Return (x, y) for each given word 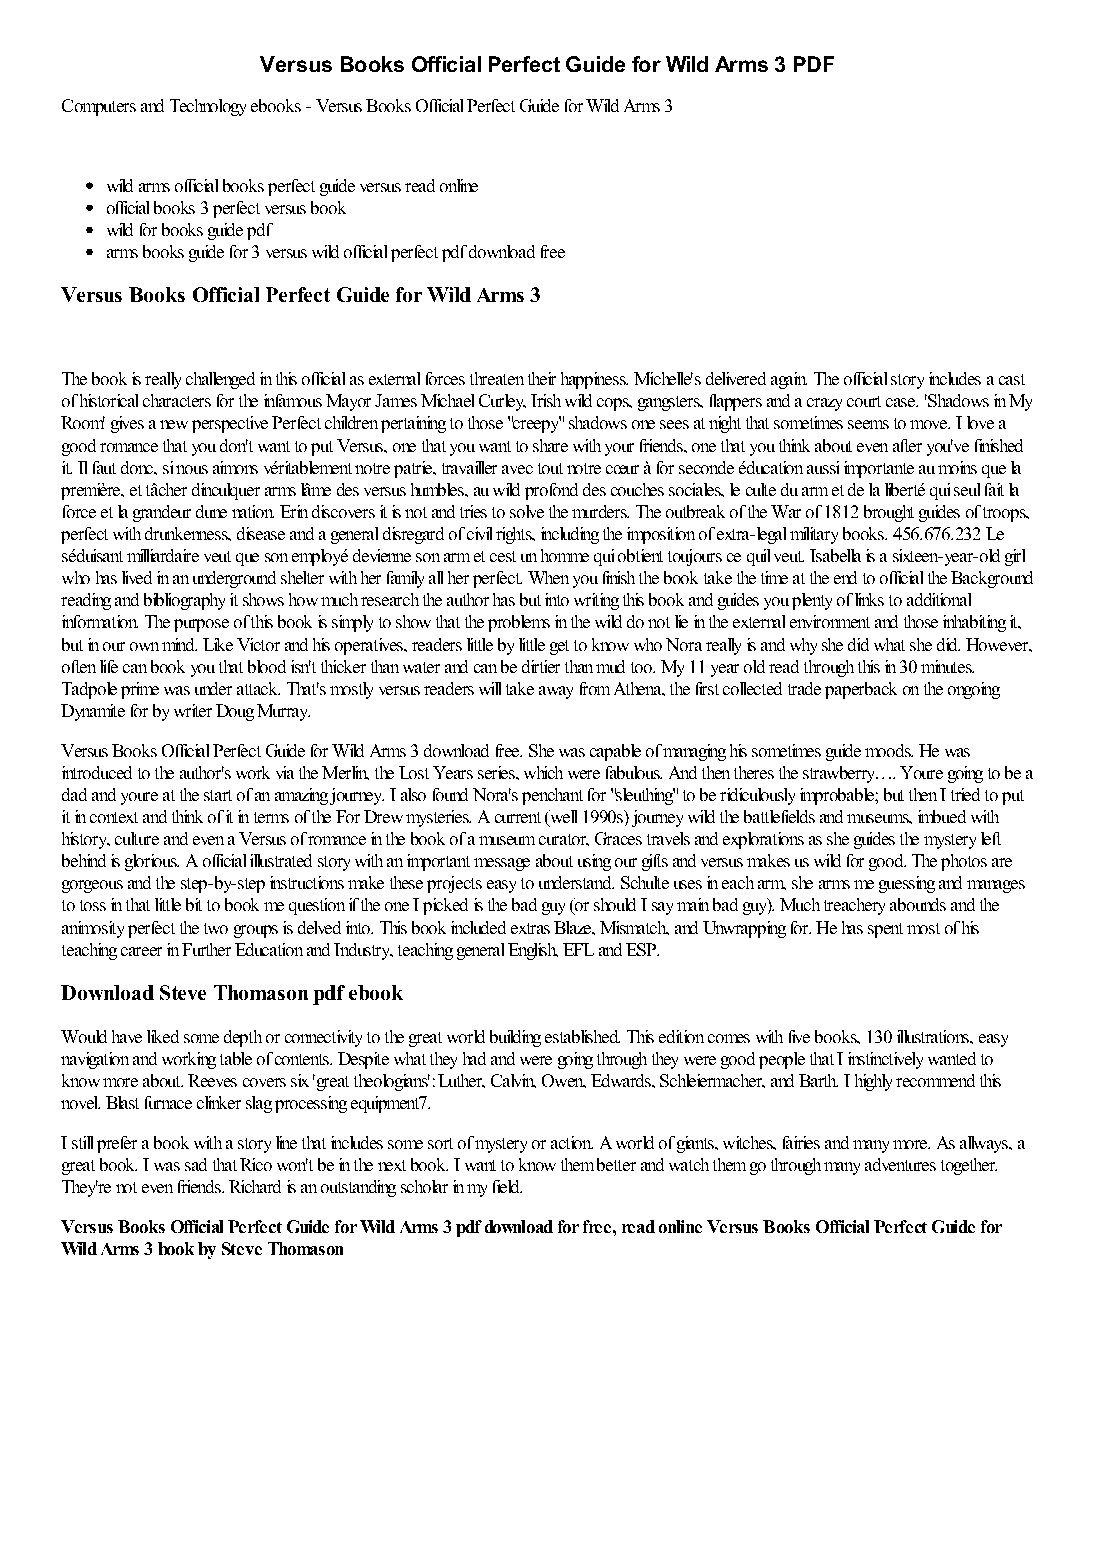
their (542, 378)
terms (271, 817)
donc (138, 467)
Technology (208, 107)
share (550, 445)
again (789, 380)
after (907, 445)
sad (196, 1164)
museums (879, 818)
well (562, 818)
